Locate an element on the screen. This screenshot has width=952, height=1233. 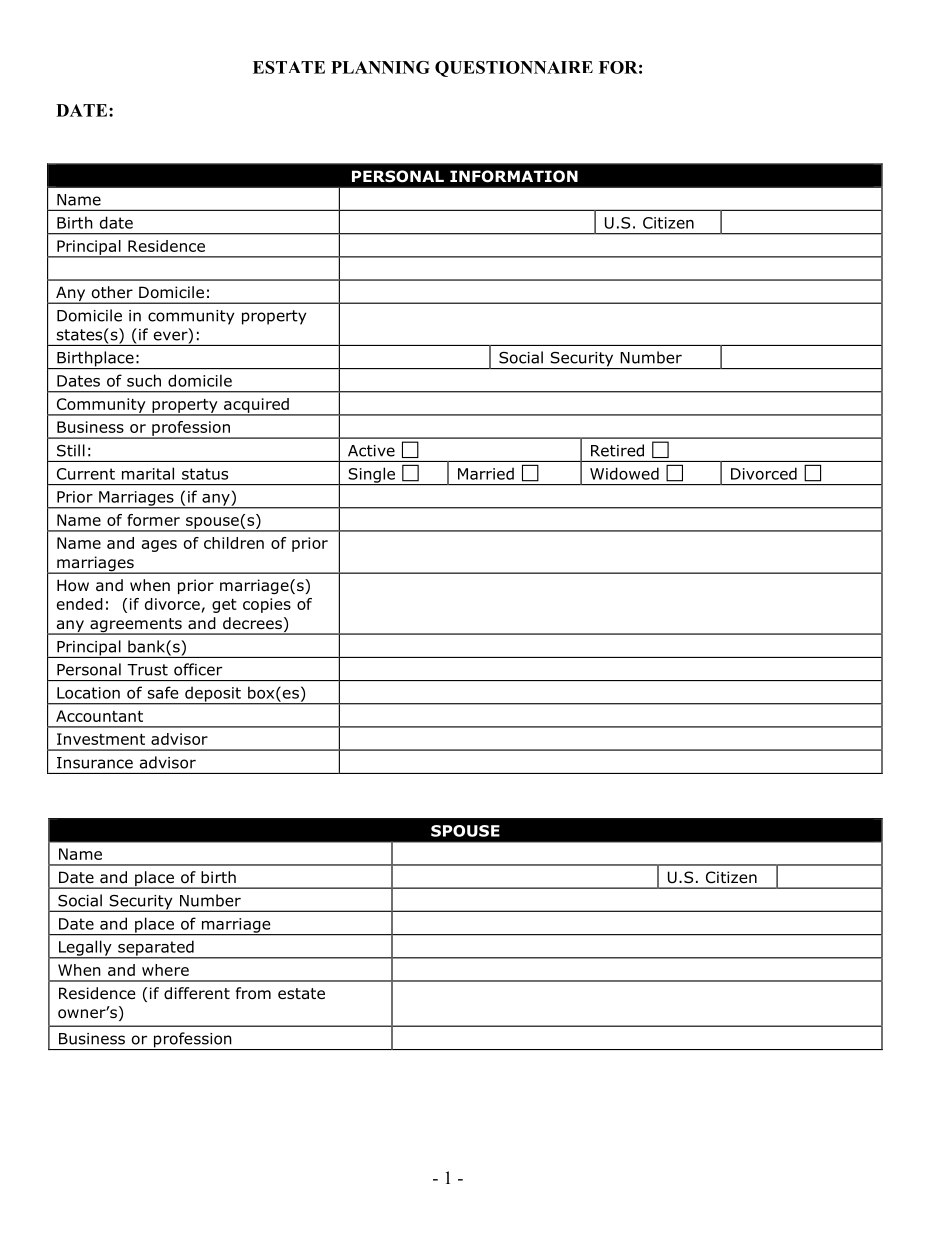
QUESTIONNAIRE is located at coordinates (514, 69).
